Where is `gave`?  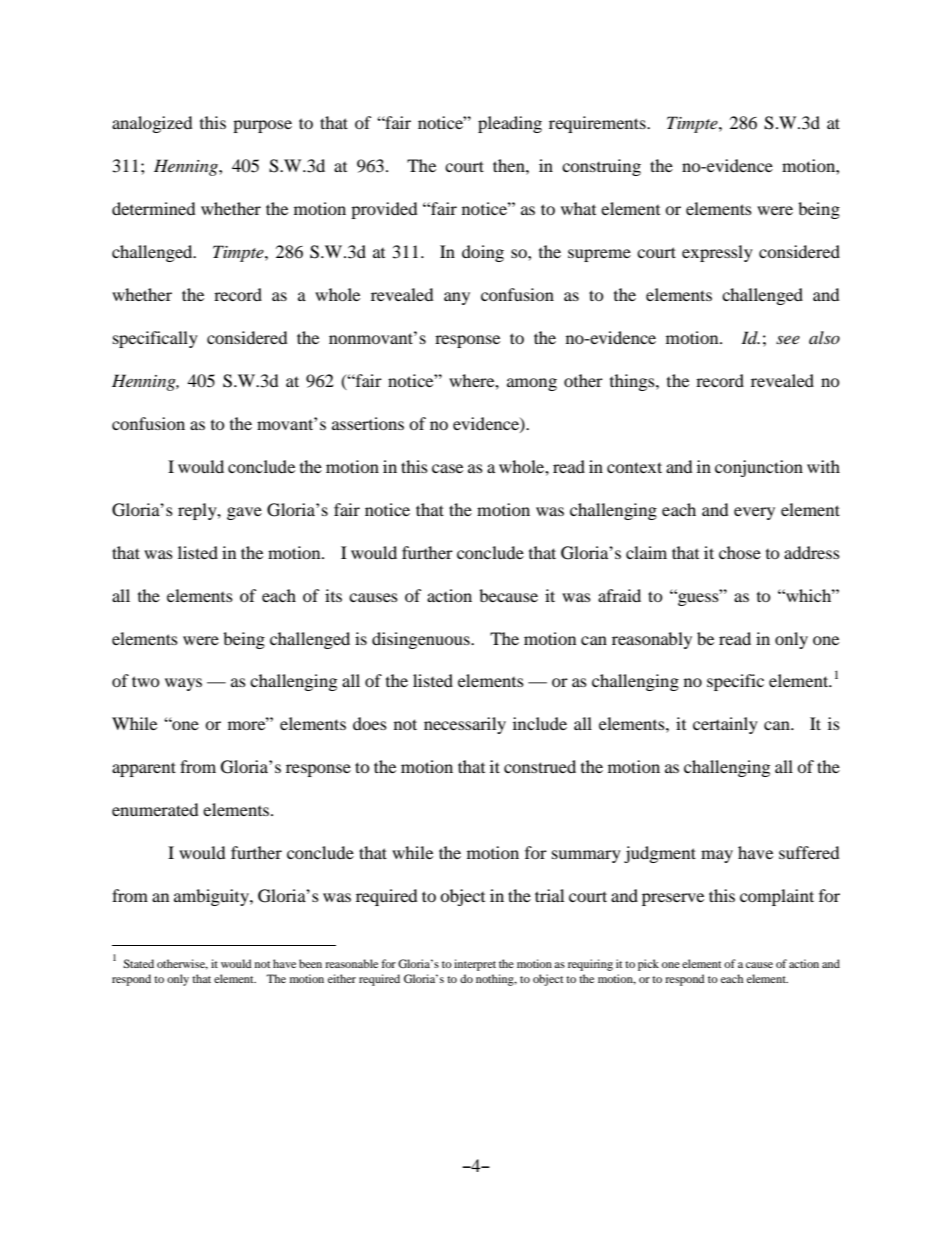
gave is located at coordinates (244, 513).
